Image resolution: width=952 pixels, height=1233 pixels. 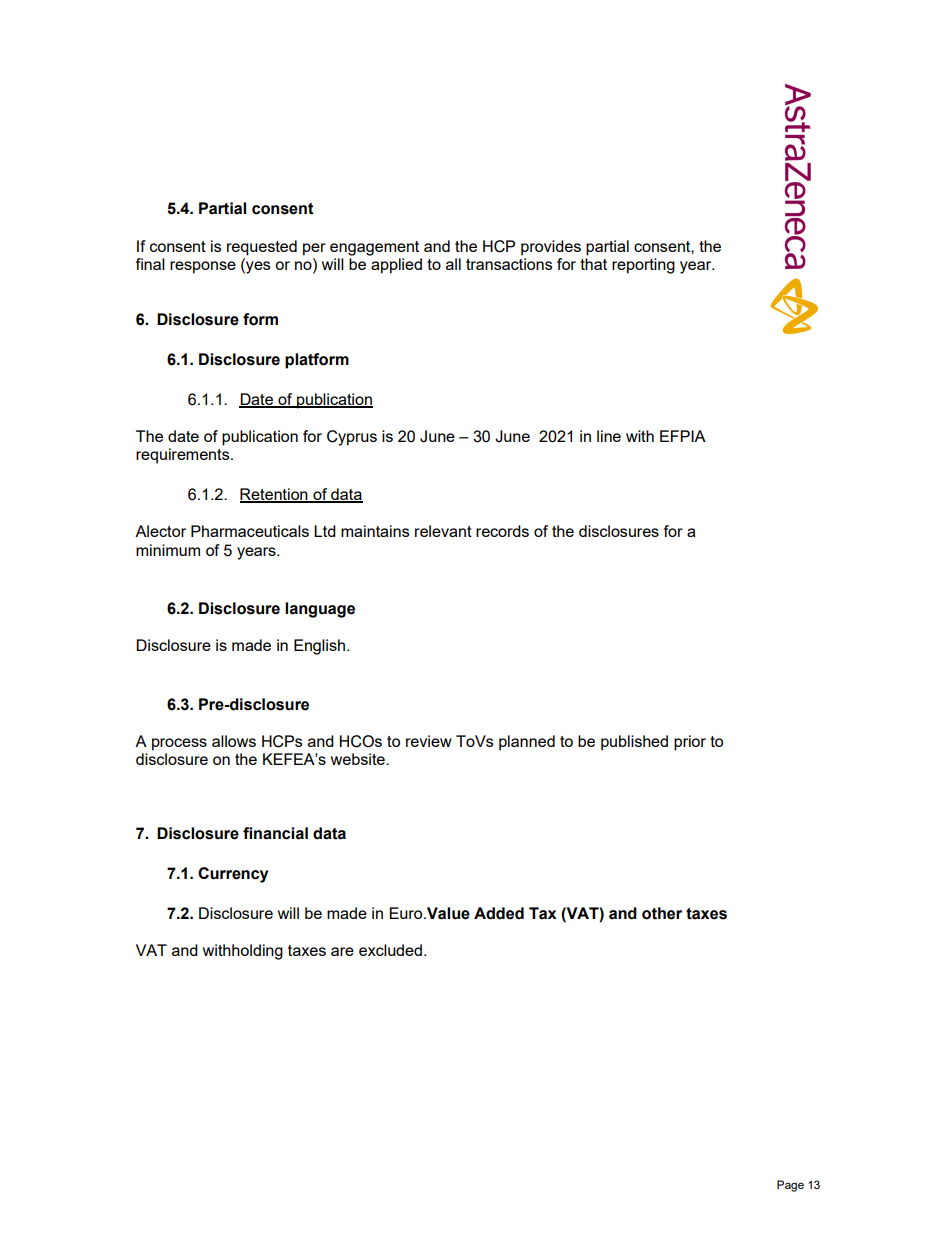 I want to click on relevant, so click(x=443, y=531).
